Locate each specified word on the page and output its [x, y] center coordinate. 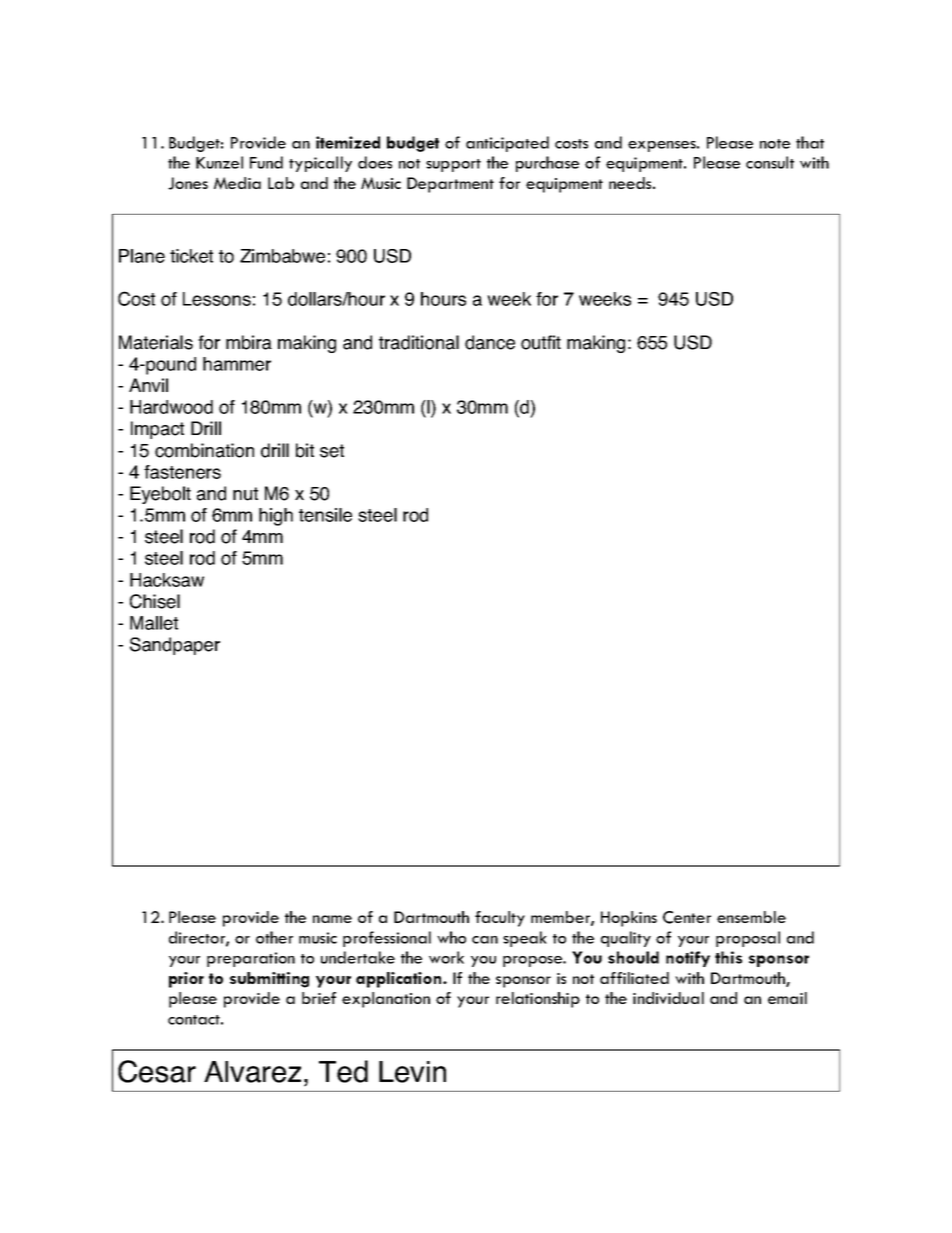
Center [687, 917]
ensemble [751, 917]
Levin [412, 1072]
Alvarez [252, 1072]
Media [237, 183]
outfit [541, 342]
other [274, 937]
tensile [325, 515]
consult [770, 162]
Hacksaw [167, 580]
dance [490, 342]
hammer [237, 364]
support [453, 165]
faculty [500, 919]
